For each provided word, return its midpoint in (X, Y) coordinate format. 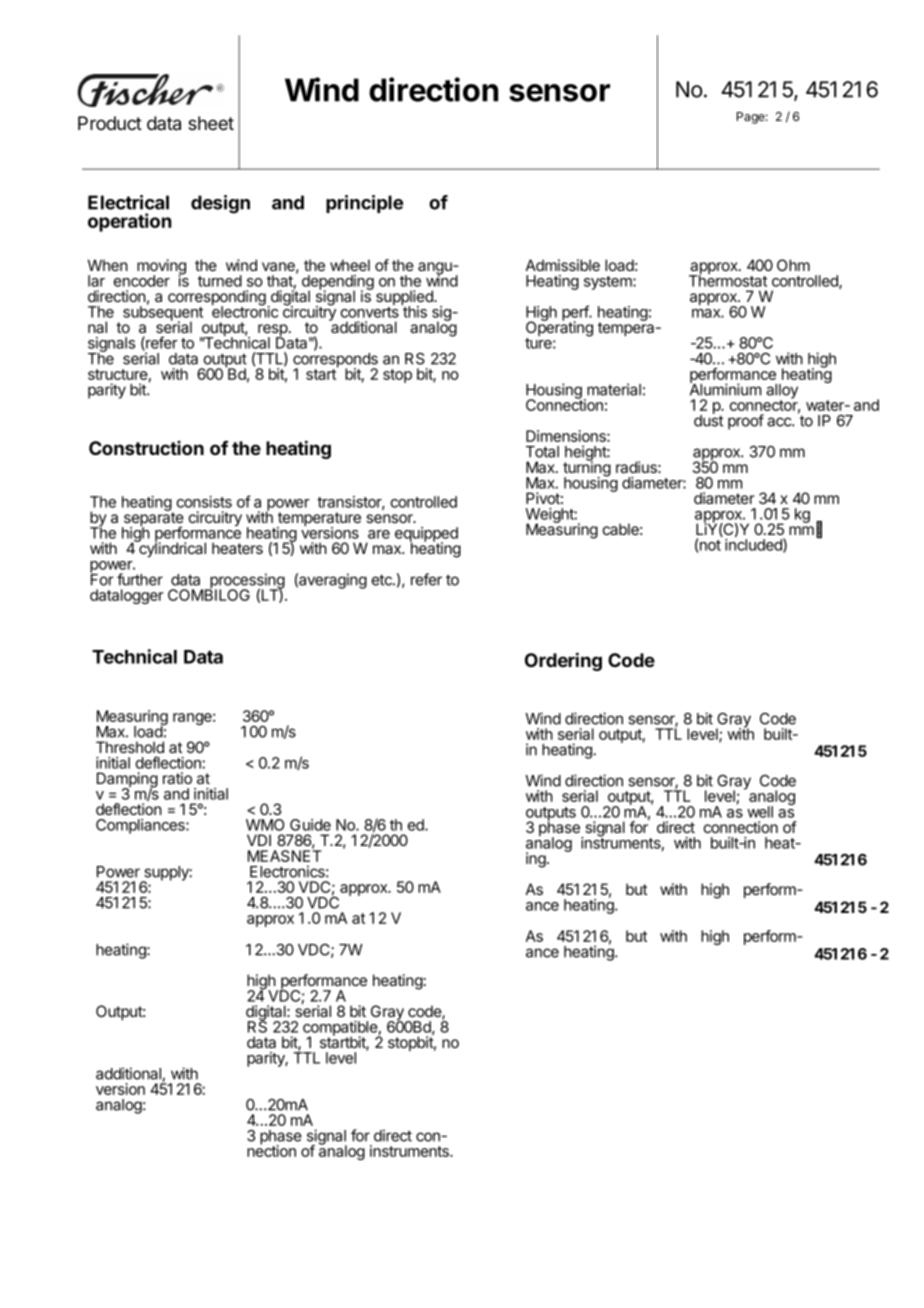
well (760, 812)
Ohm (793, 265)
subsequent (163, 313)
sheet (211, 123)
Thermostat (728, 280)
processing (246, 582)
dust (708, 420)
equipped (426, 535)
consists (204, 502)
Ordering (563, 661)
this (414, 311)
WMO (265, 825)
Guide (310, 825)
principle (364, 204)
